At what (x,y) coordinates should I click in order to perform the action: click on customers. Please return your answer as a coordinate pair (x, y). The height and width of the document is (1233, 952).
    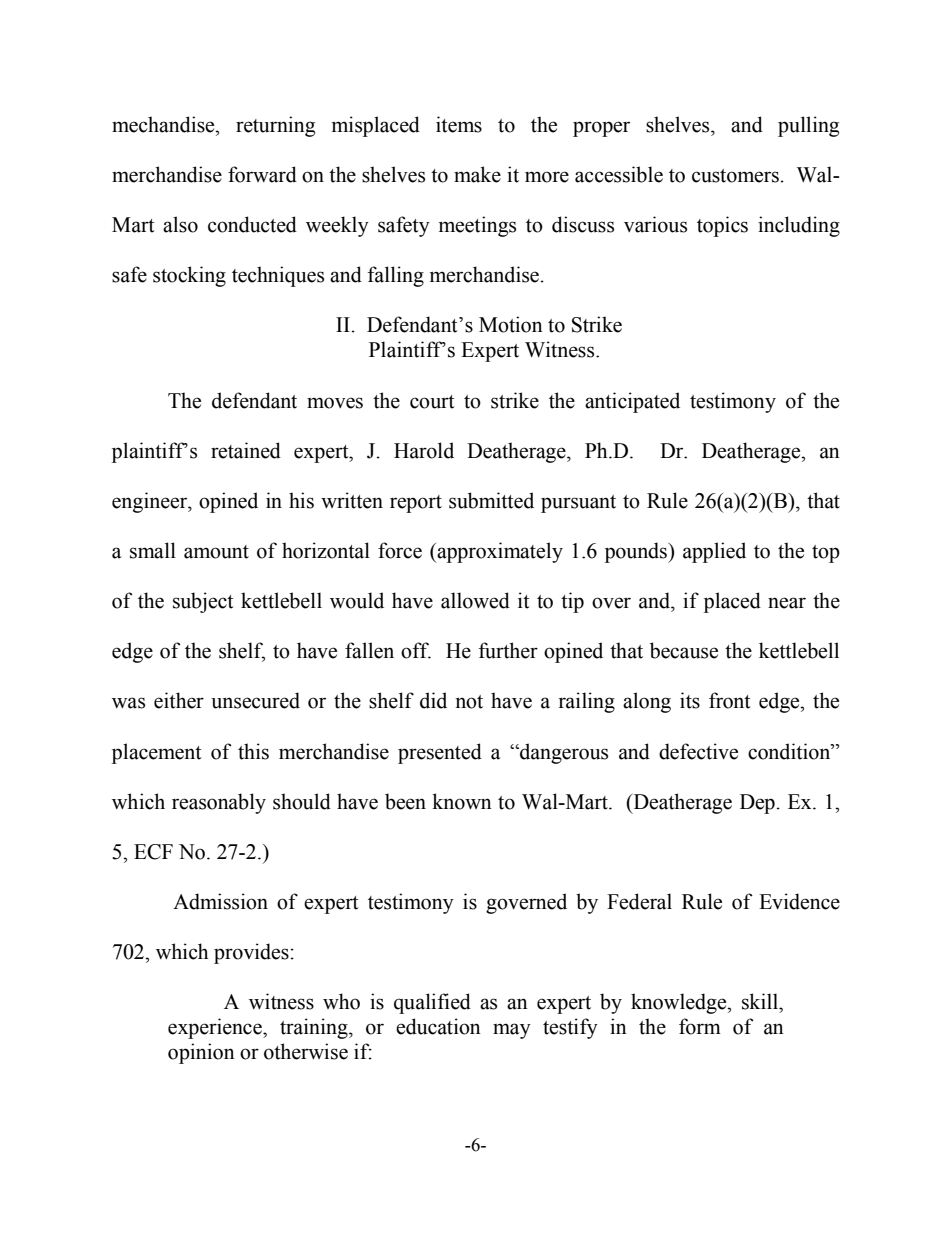
    Looking at the image, I should click on (735, 176).
